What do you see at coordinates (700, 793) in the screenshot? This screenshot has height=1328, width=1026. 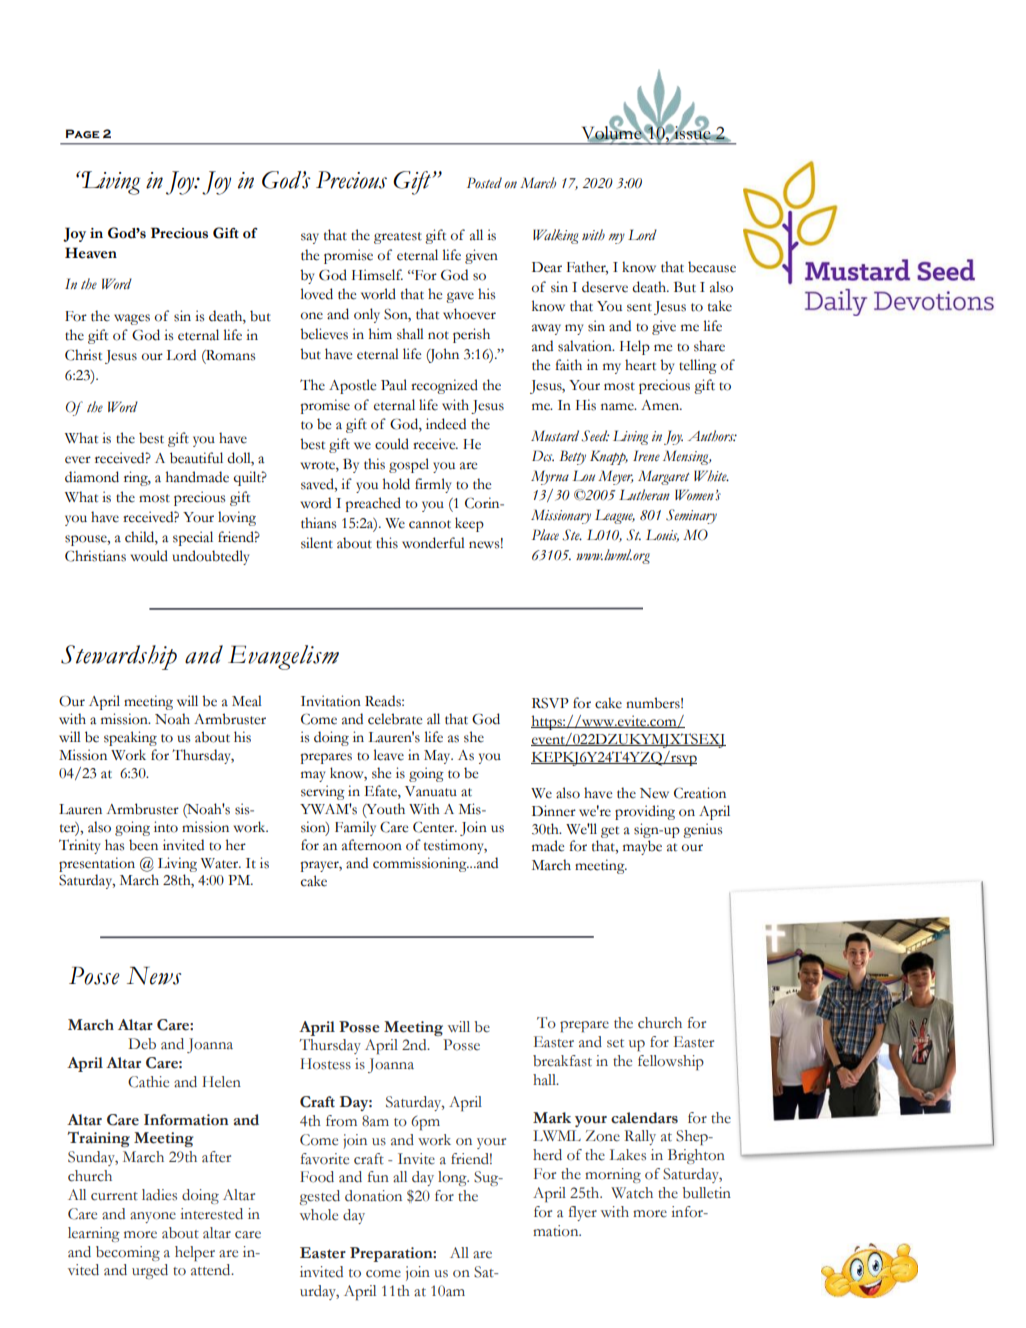 I see `Creation` at bounding box center [700, 793].
